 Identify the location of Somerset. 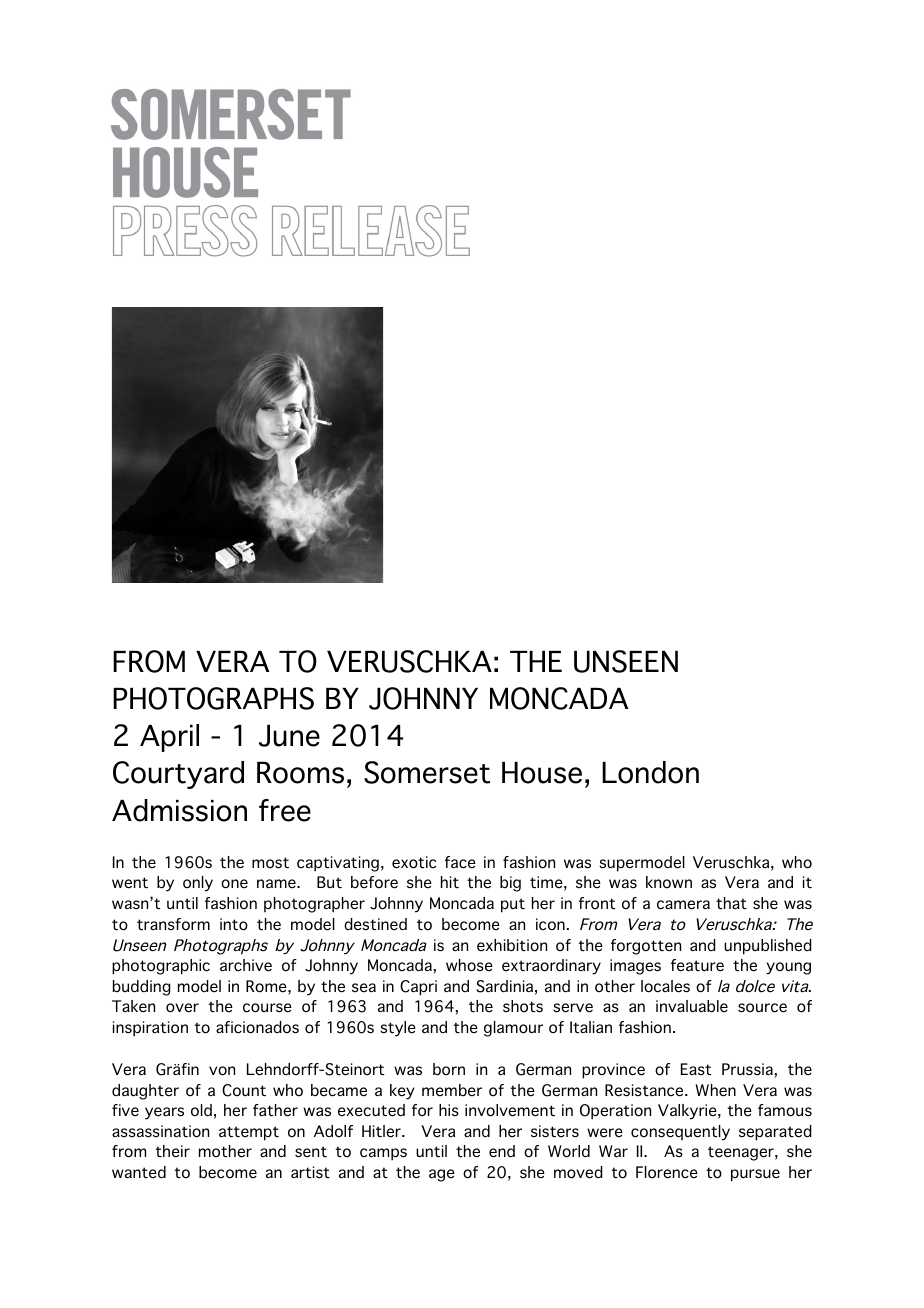
(427, 772).
